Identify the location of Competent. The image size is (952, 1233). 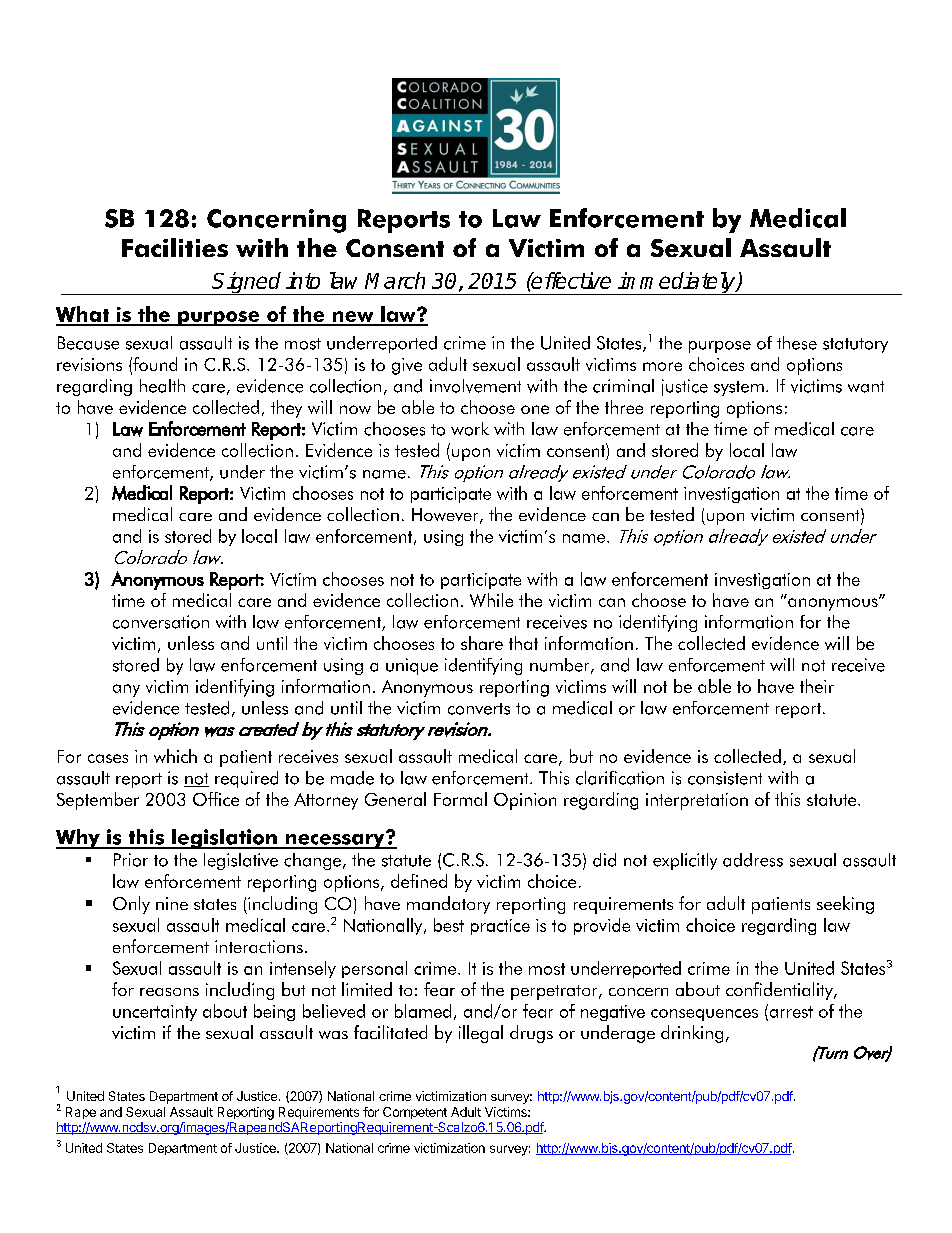
(415, 1113).
